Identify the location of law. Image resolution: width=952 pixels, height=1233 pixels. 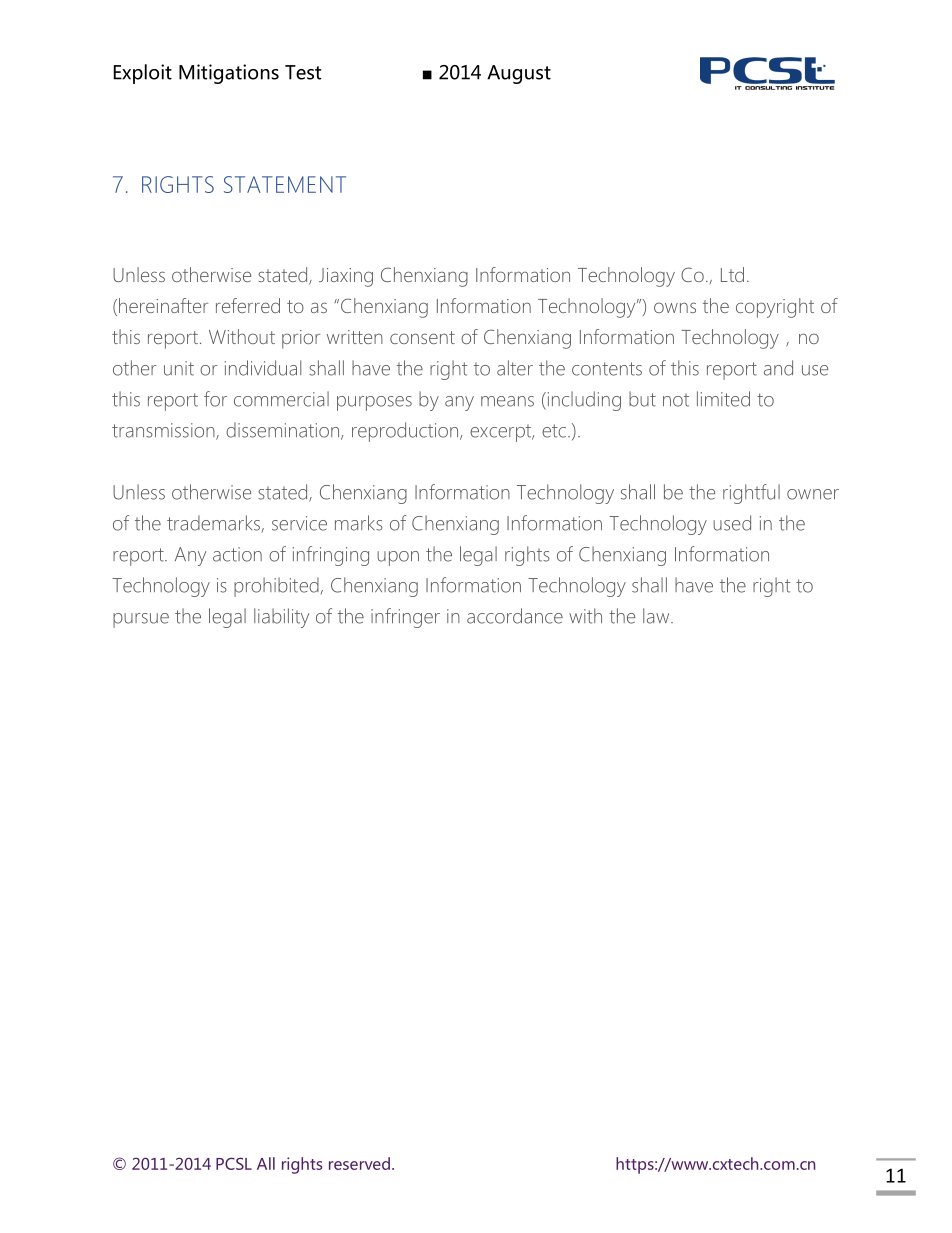
(657, 616).
